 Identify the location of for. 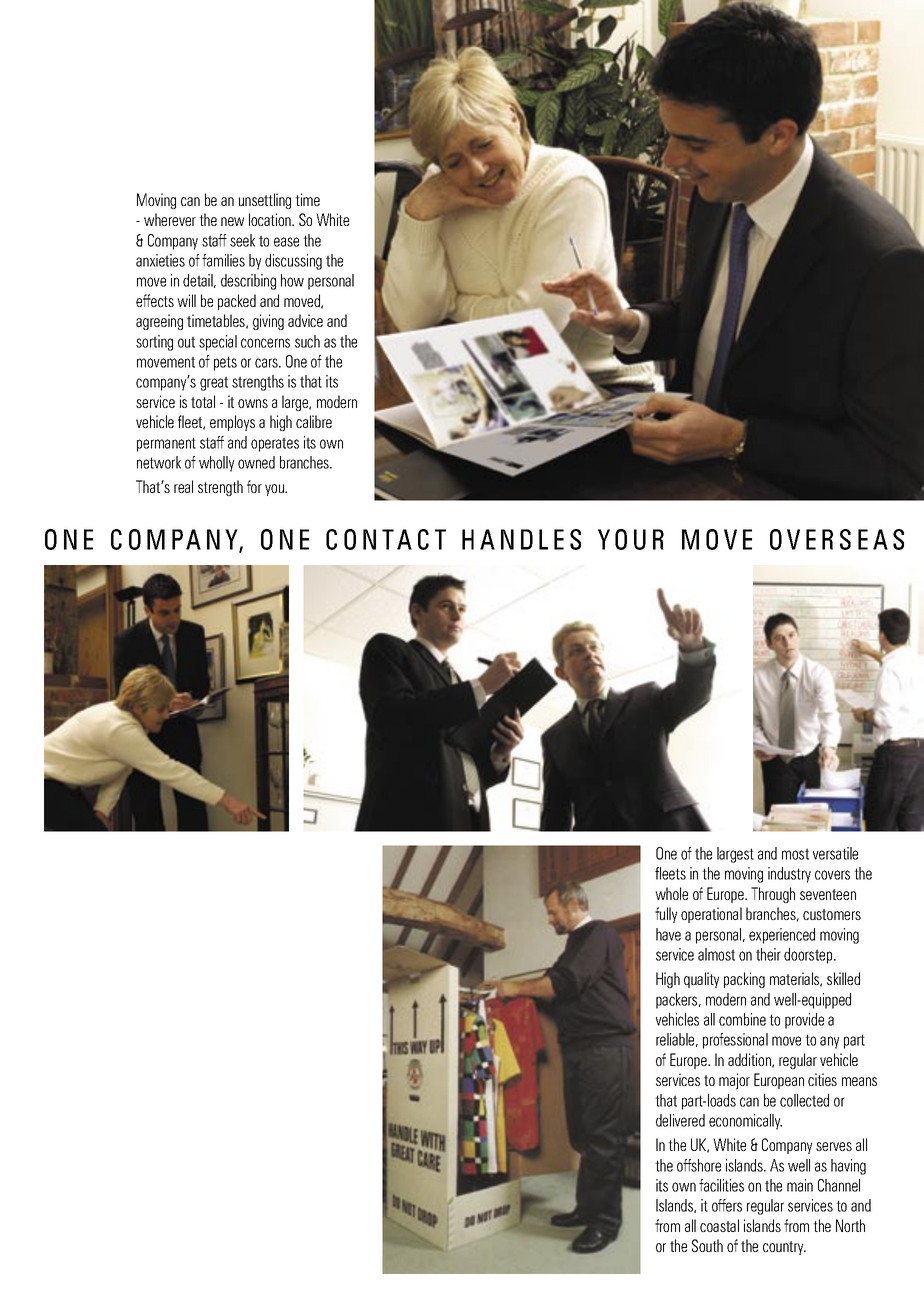
(254, 486).
